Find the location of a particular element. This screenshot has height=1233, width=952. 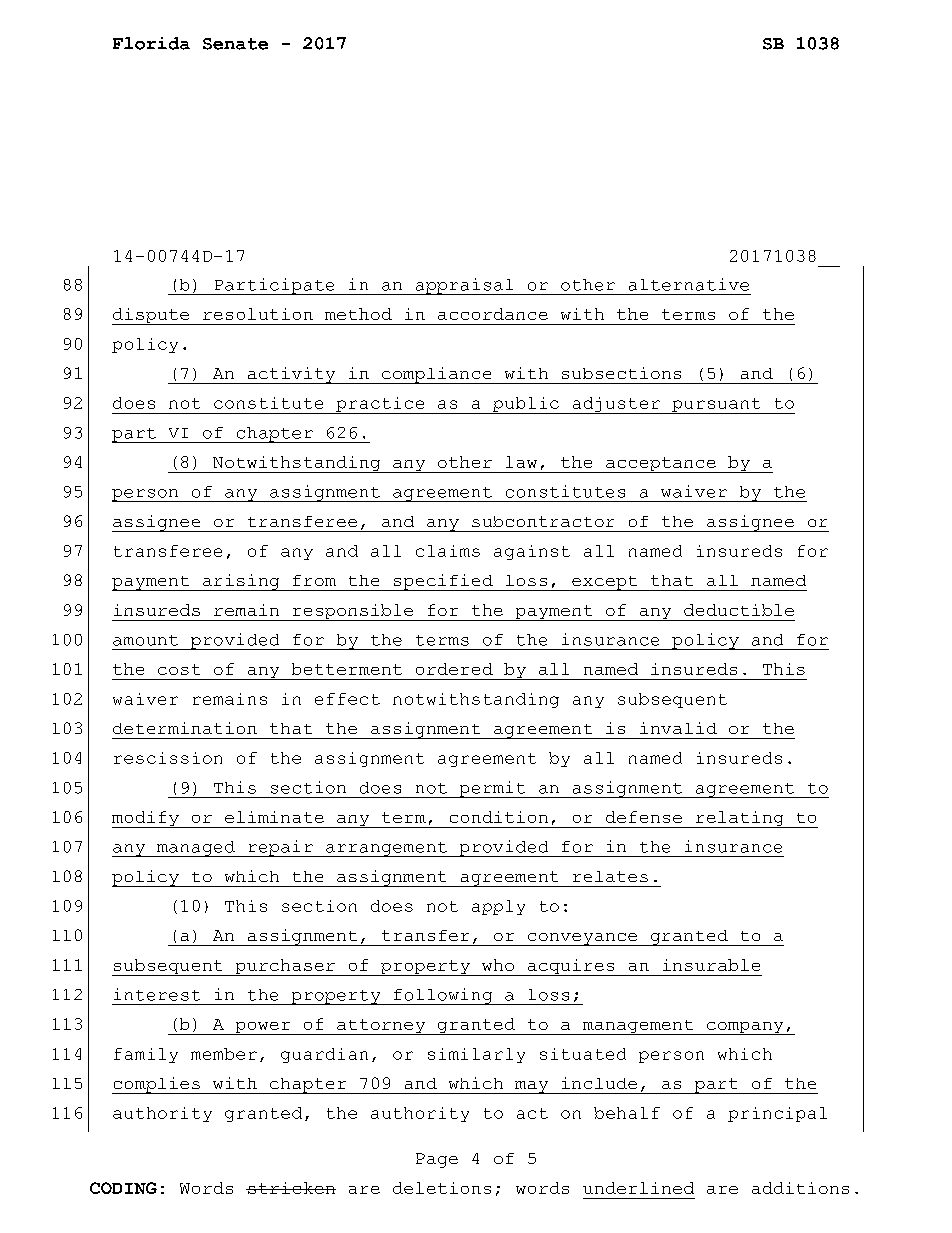

alternative is located at coordinates (689, 284).
